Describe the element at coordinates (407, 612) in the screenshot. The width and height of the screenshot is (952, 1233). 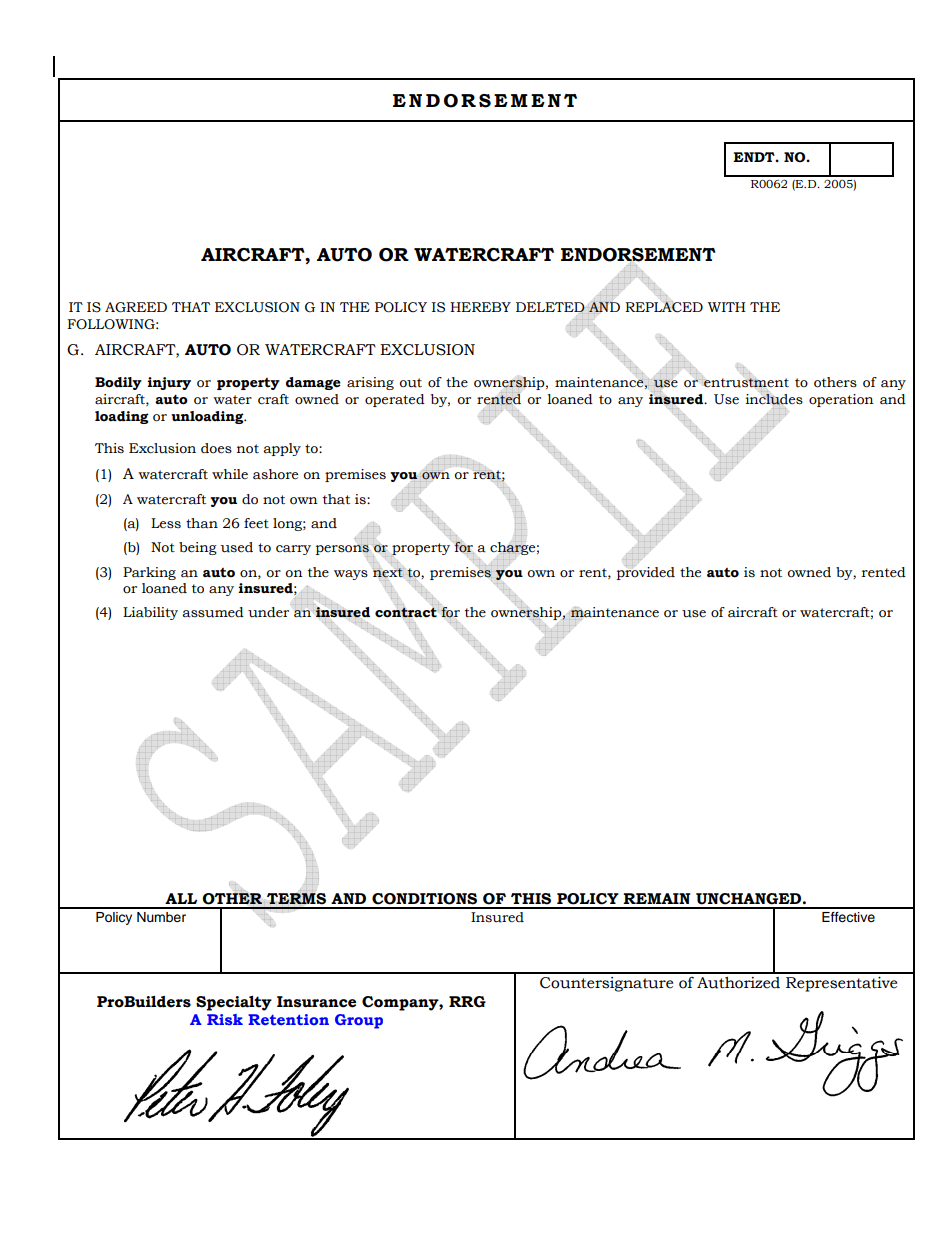
I see `contract` at that location.
